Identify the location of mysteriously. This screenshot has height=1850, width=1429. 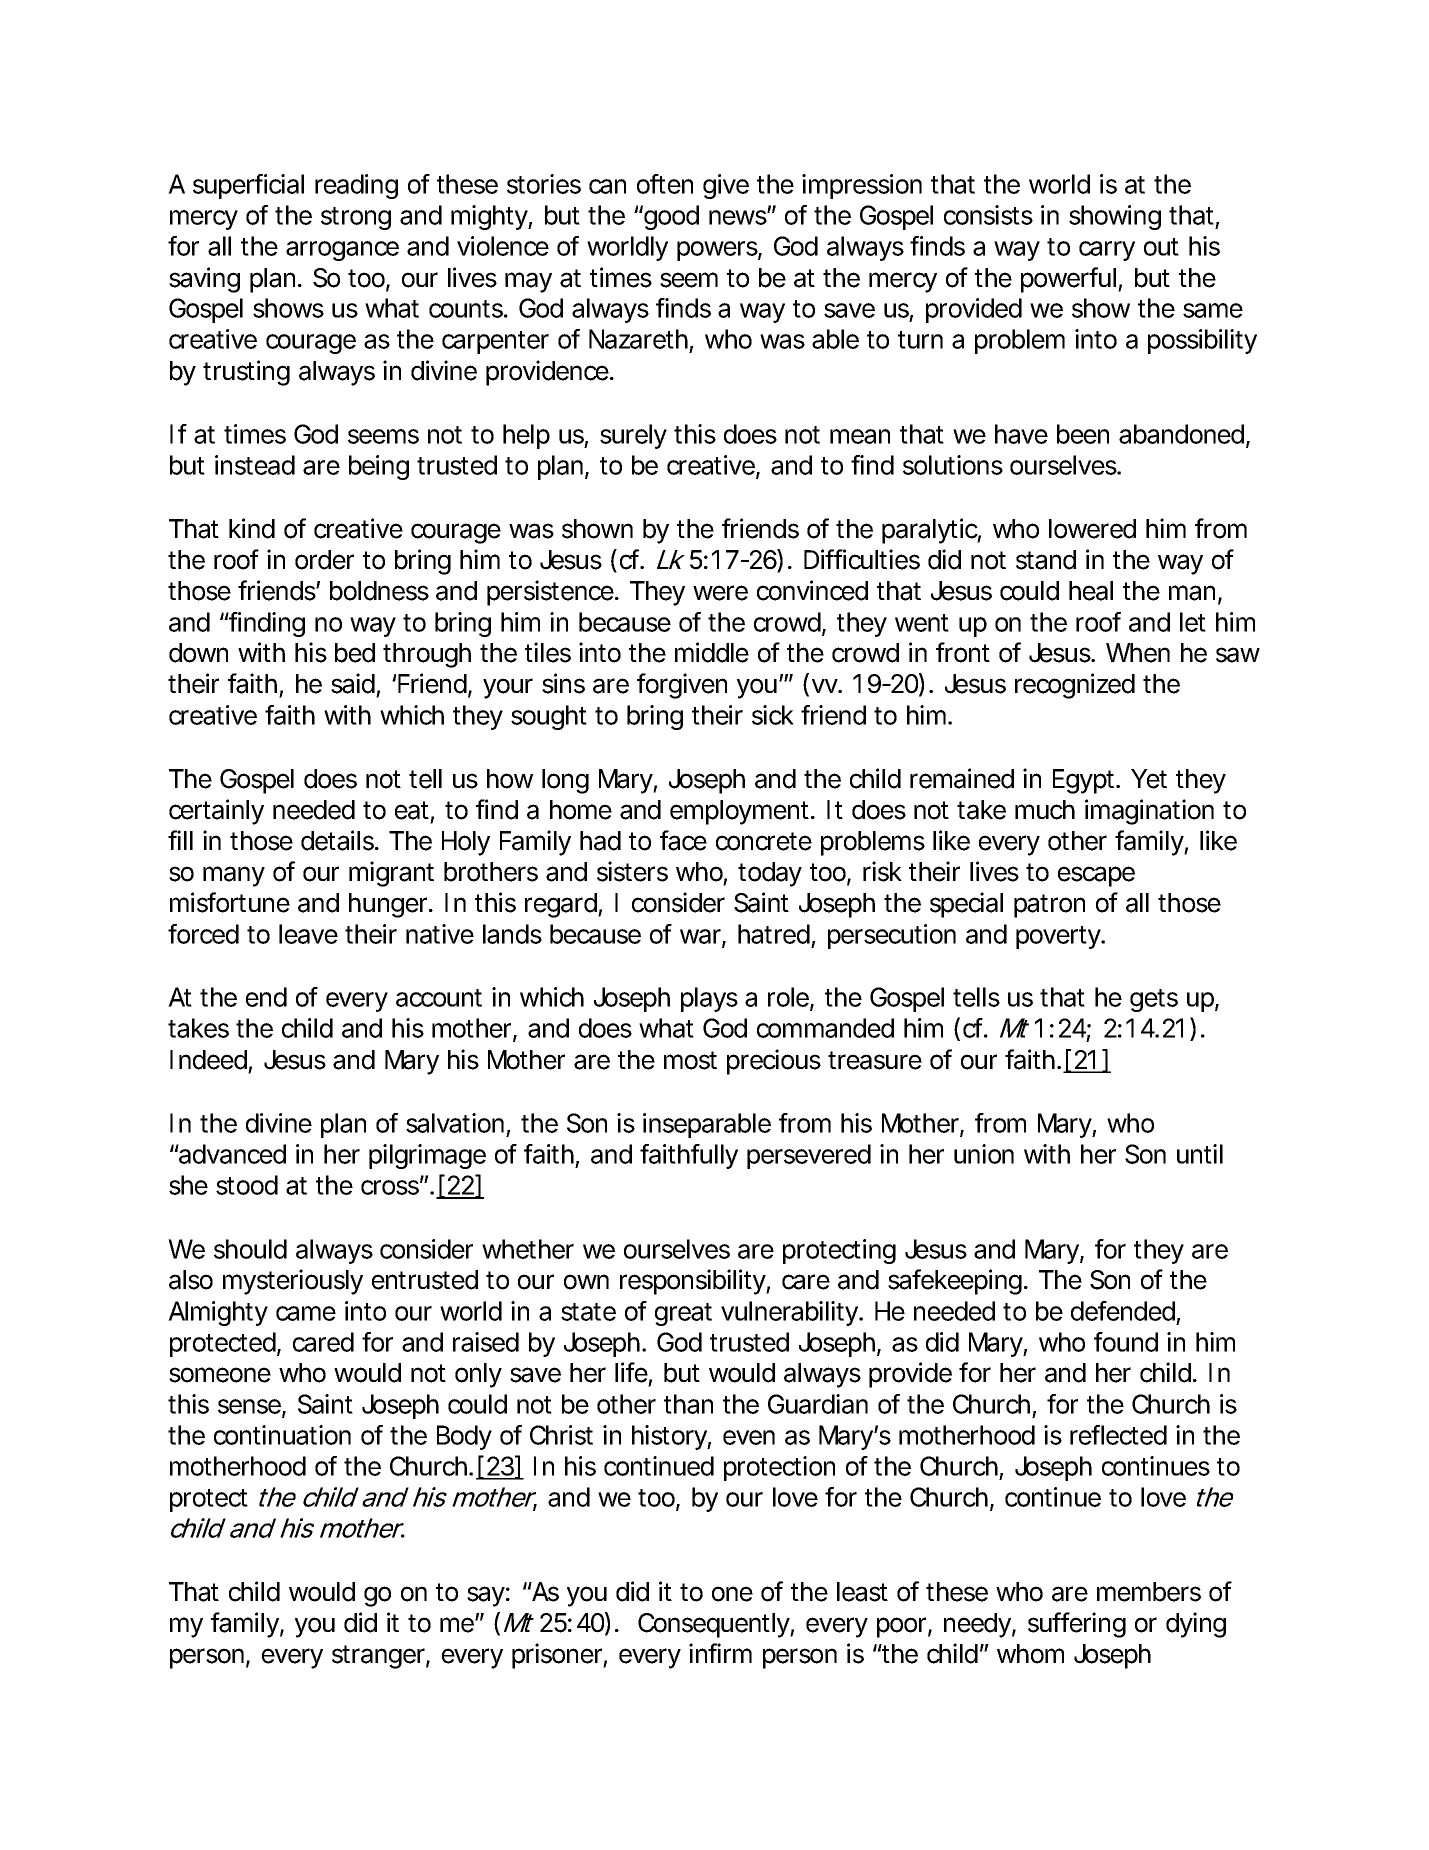
(293, 1282).
